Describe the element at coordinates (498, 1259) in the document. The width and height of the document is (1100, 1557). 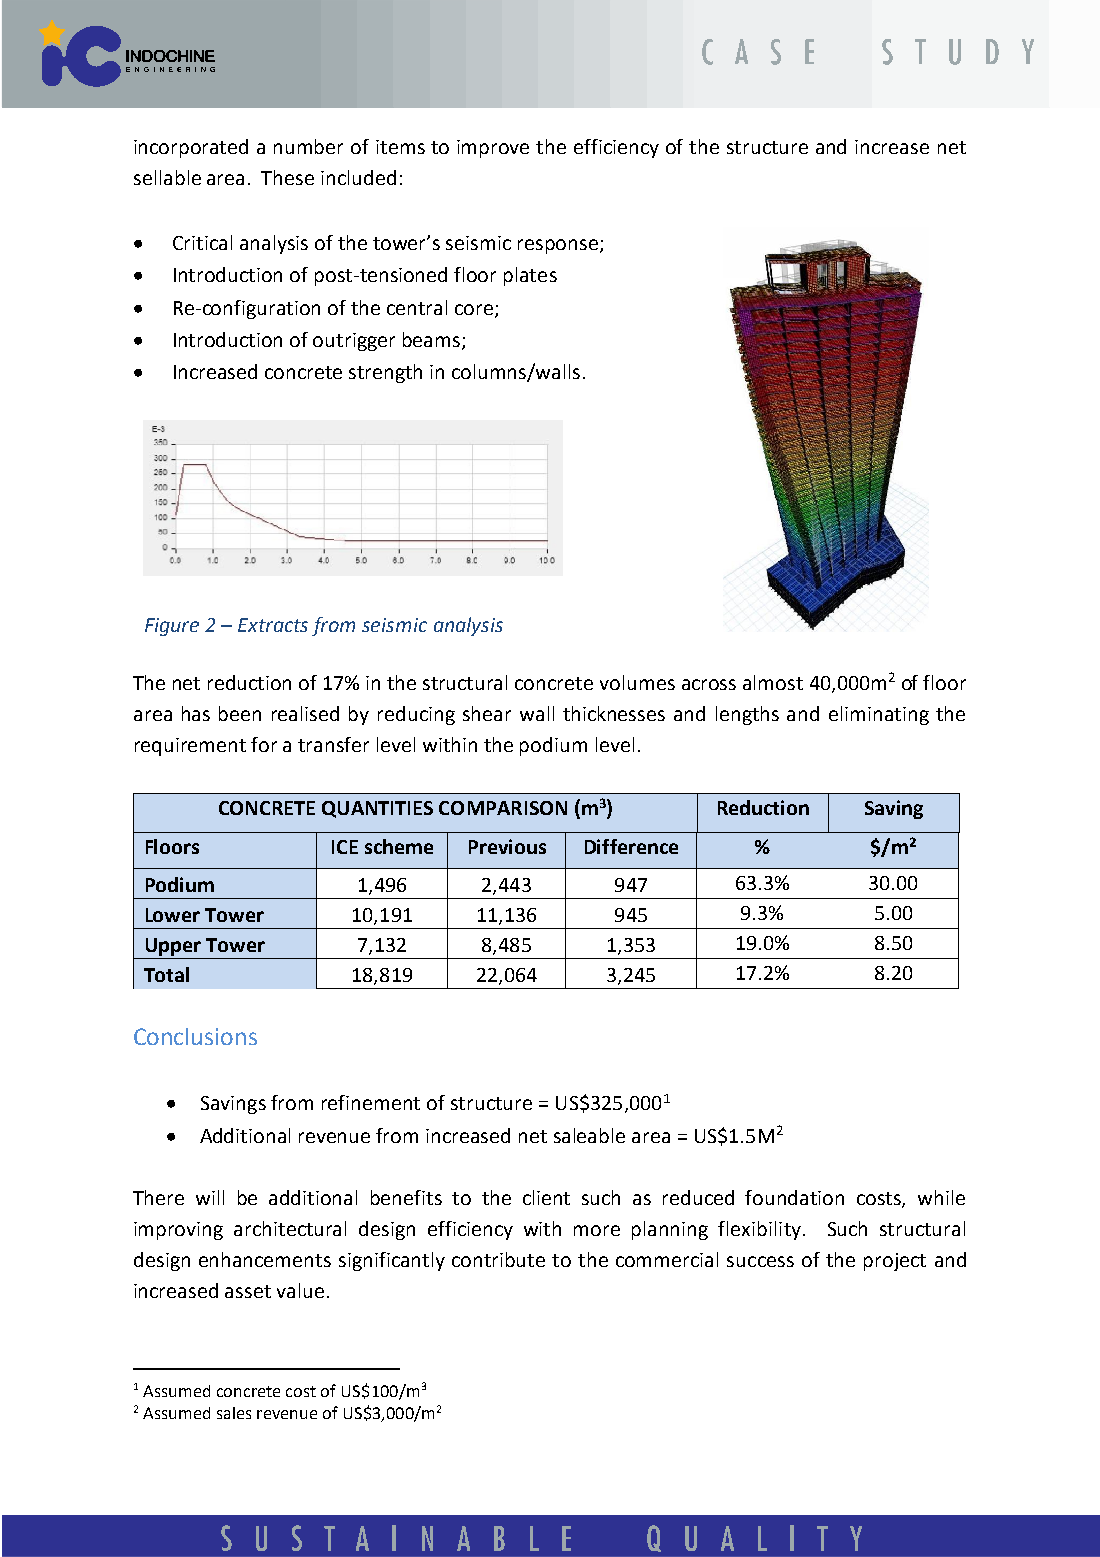
I see `contribute` at that location.
